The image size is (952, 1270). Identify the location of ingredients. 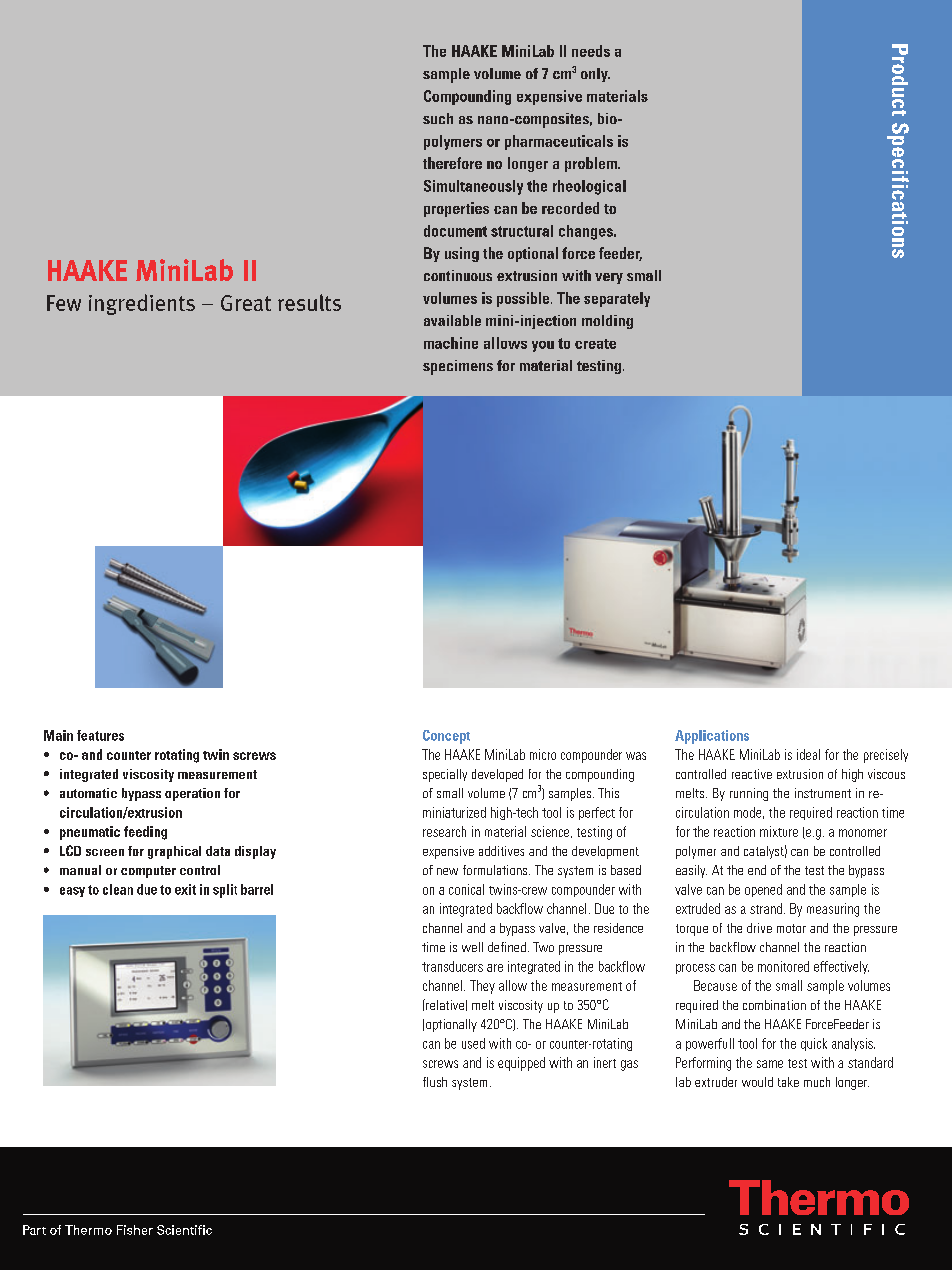
(142, 304).
